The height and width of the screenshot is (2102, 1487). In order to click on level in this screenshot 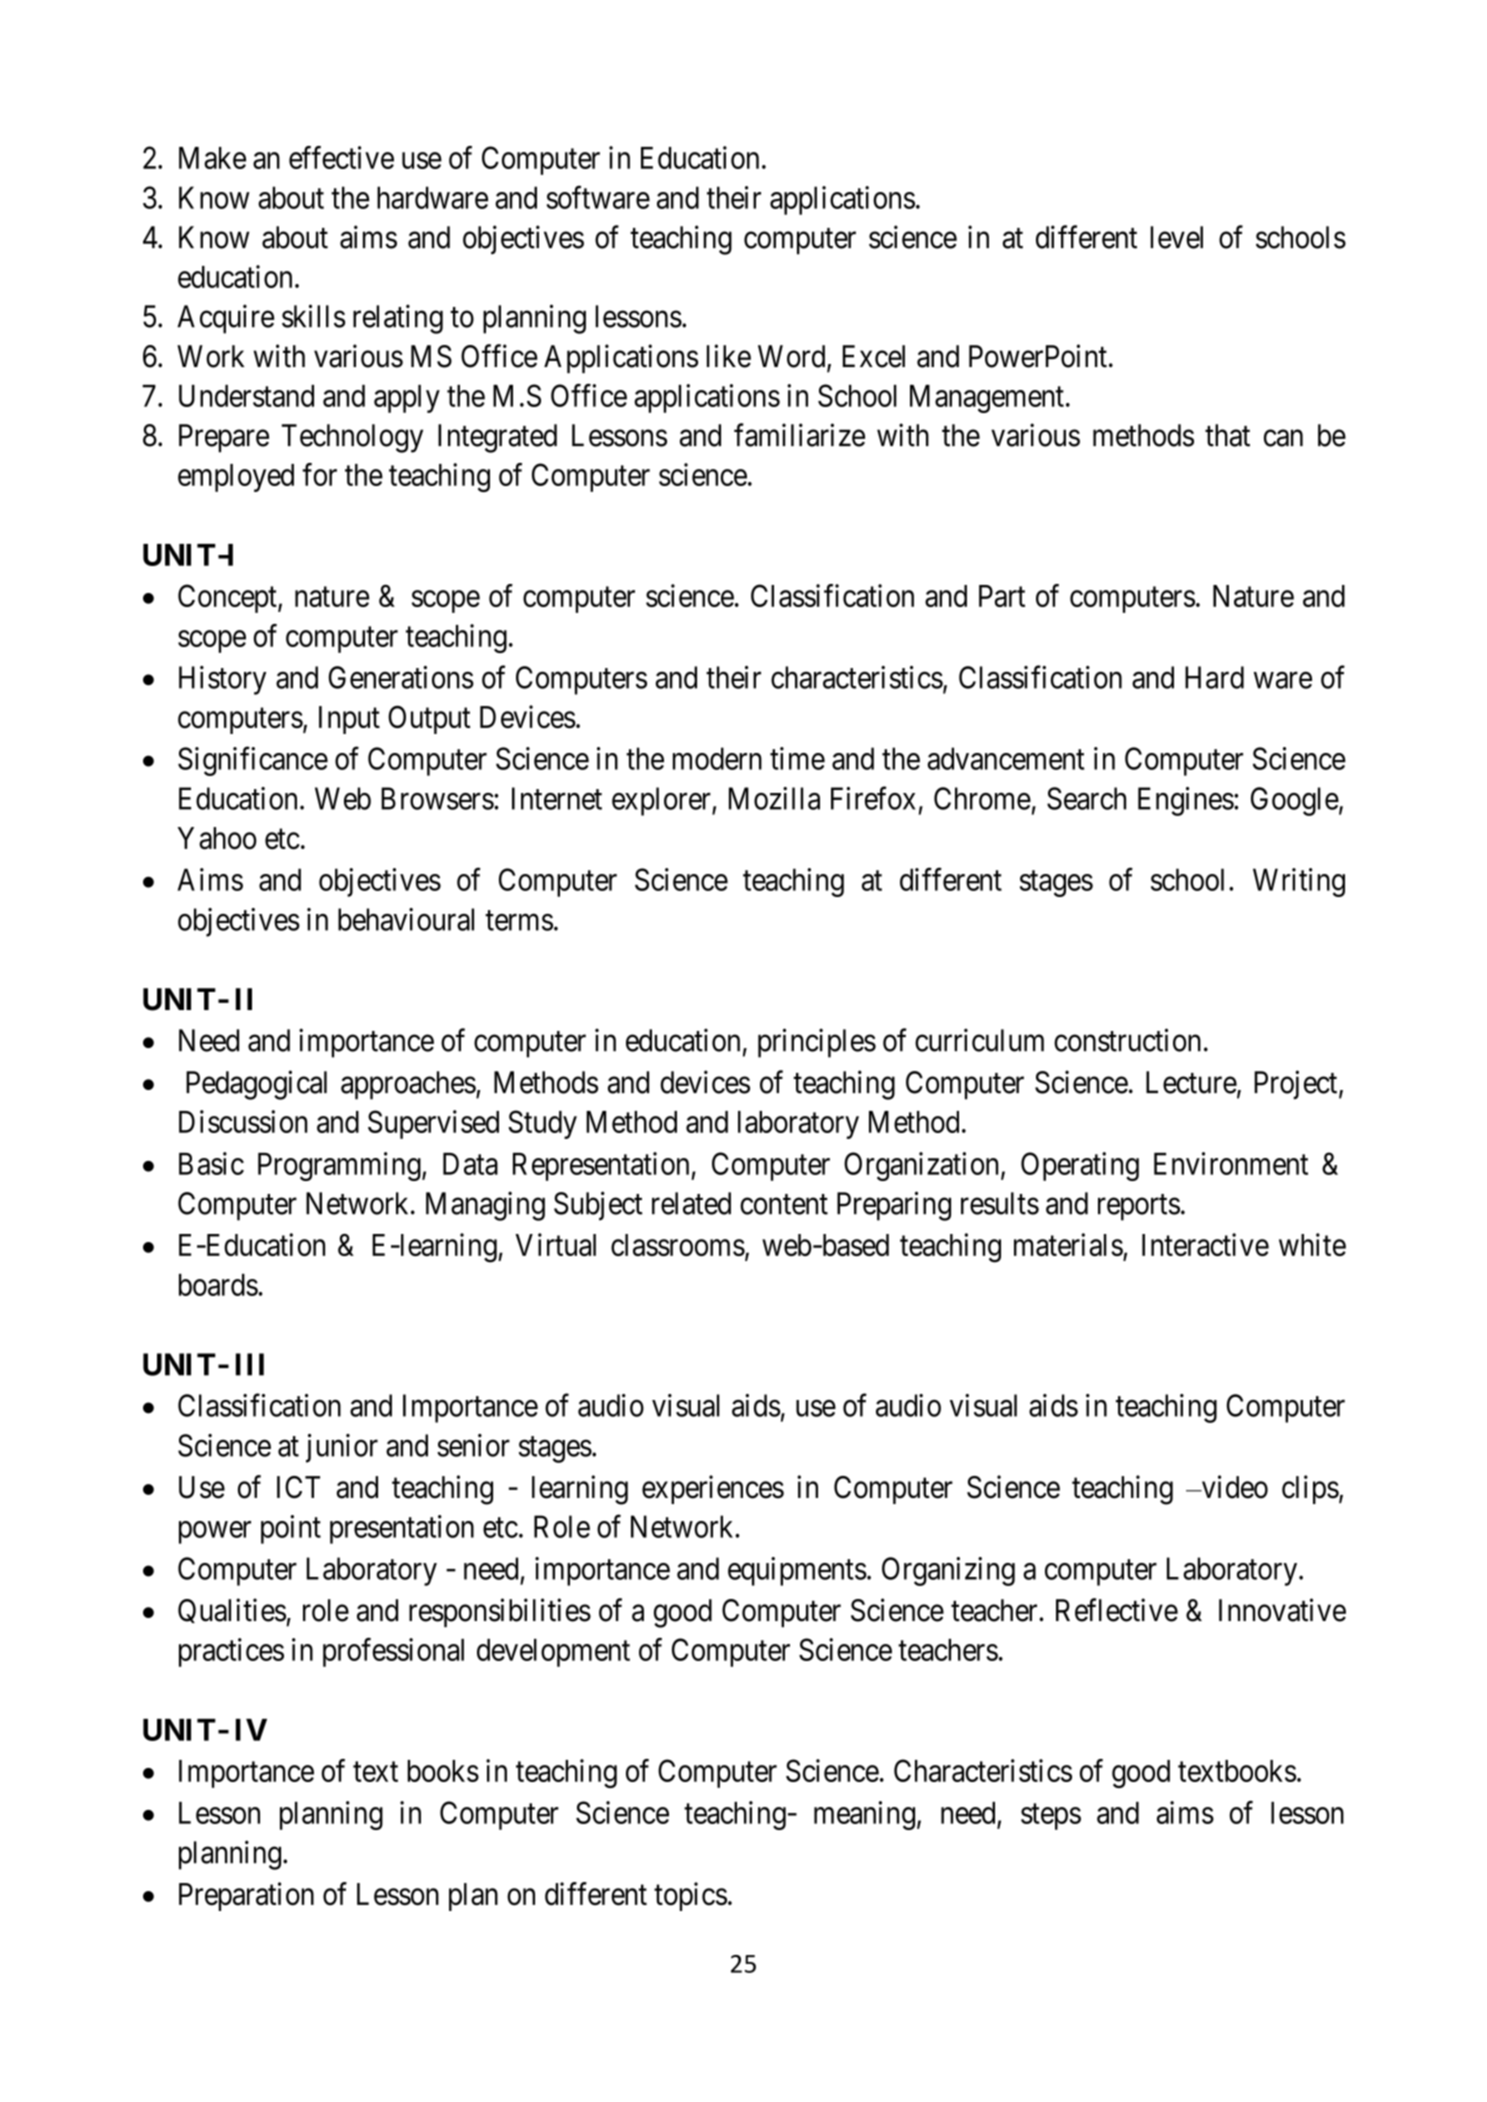, I will do `click(1176, 237)`.
